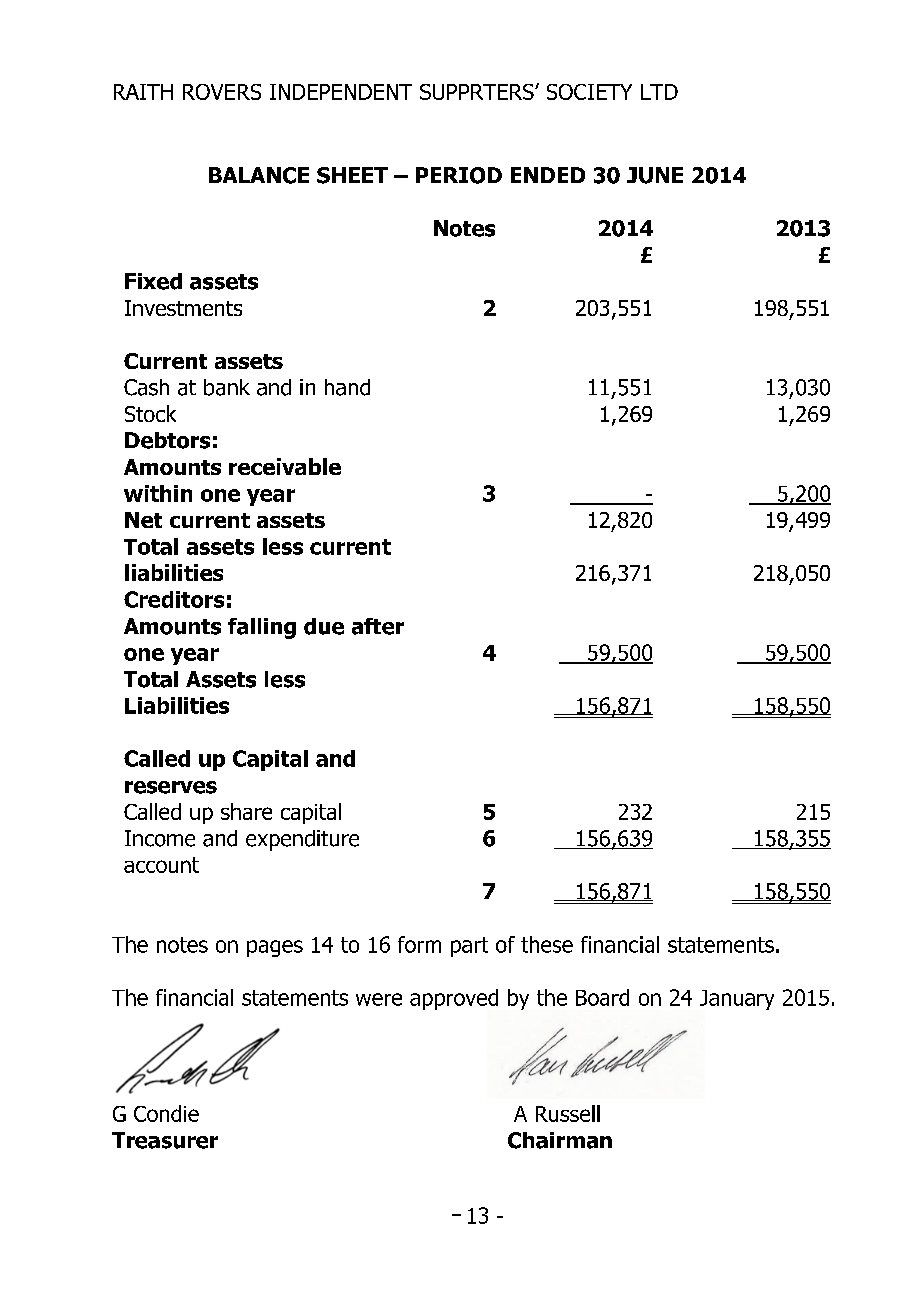  I want to click on Creditors, so click(174, 599).
